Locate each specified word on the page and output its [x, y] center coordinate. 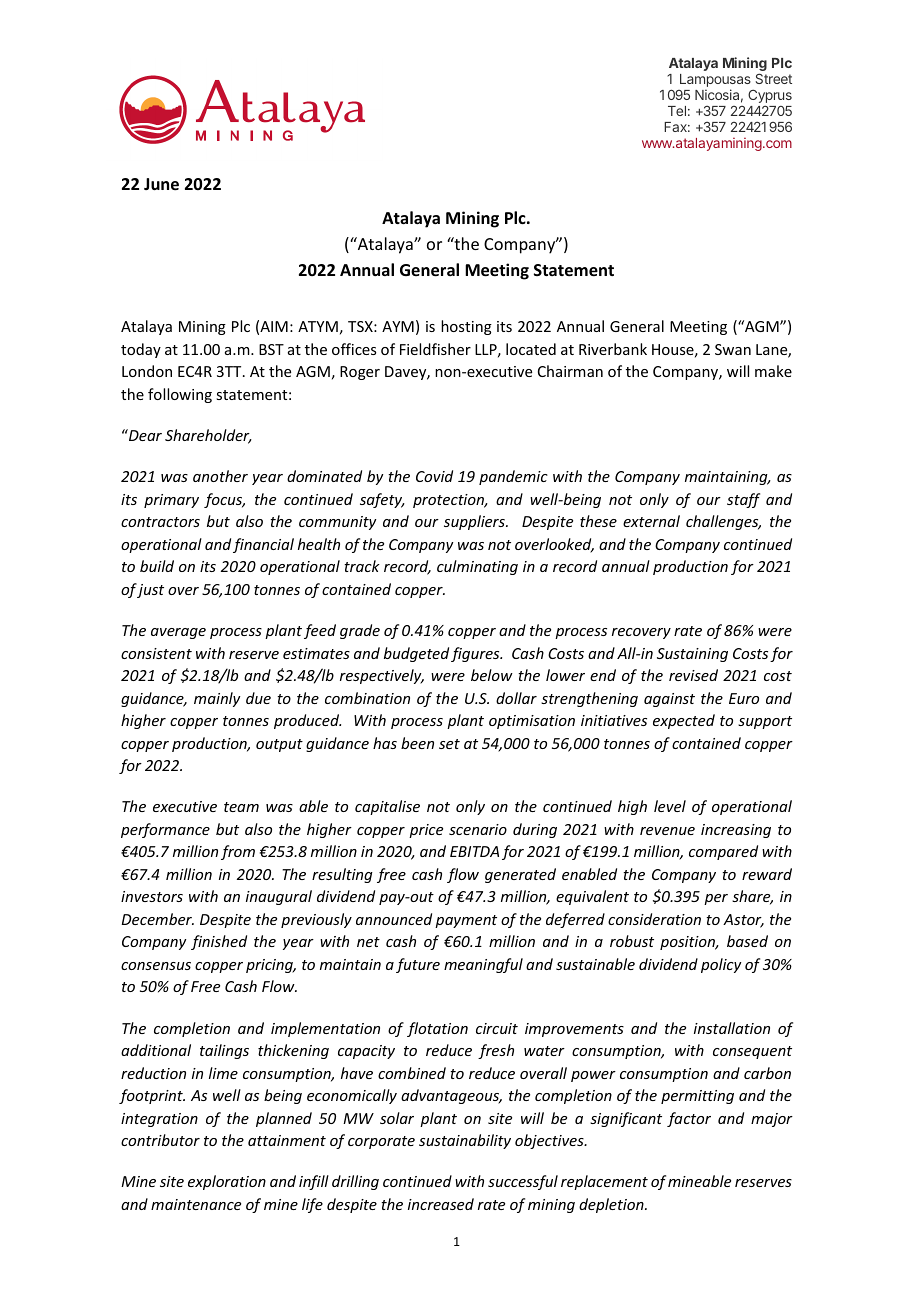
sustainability [465, 1141]
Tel [677, 111]
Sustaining [692, 655]
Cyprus [770, 97]
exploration [227, 1182]
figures [476, 654]
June [161, 184]
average [178, 633]
